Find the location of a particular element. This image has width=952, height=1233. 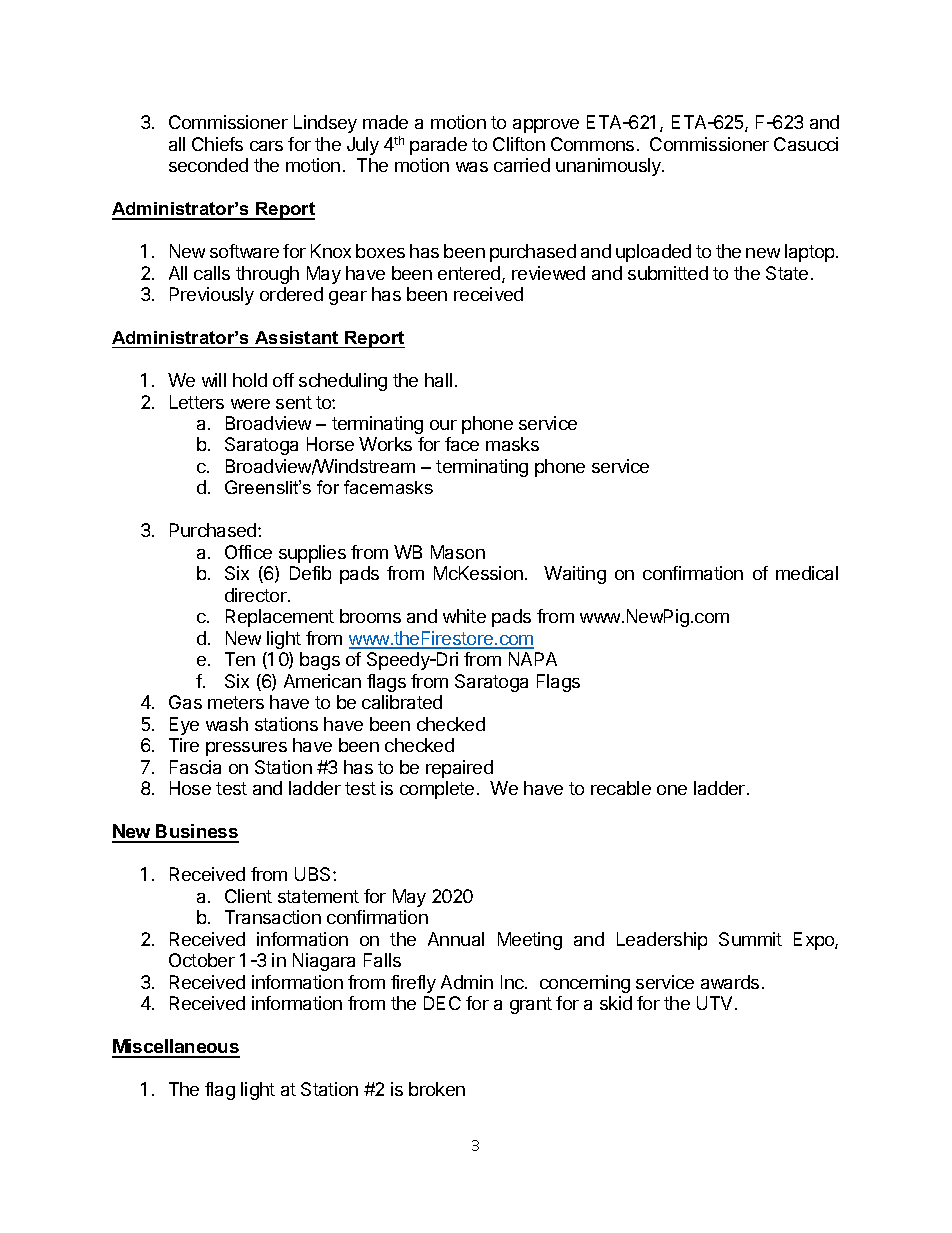

Summit is located at coordinates (750, 939).
